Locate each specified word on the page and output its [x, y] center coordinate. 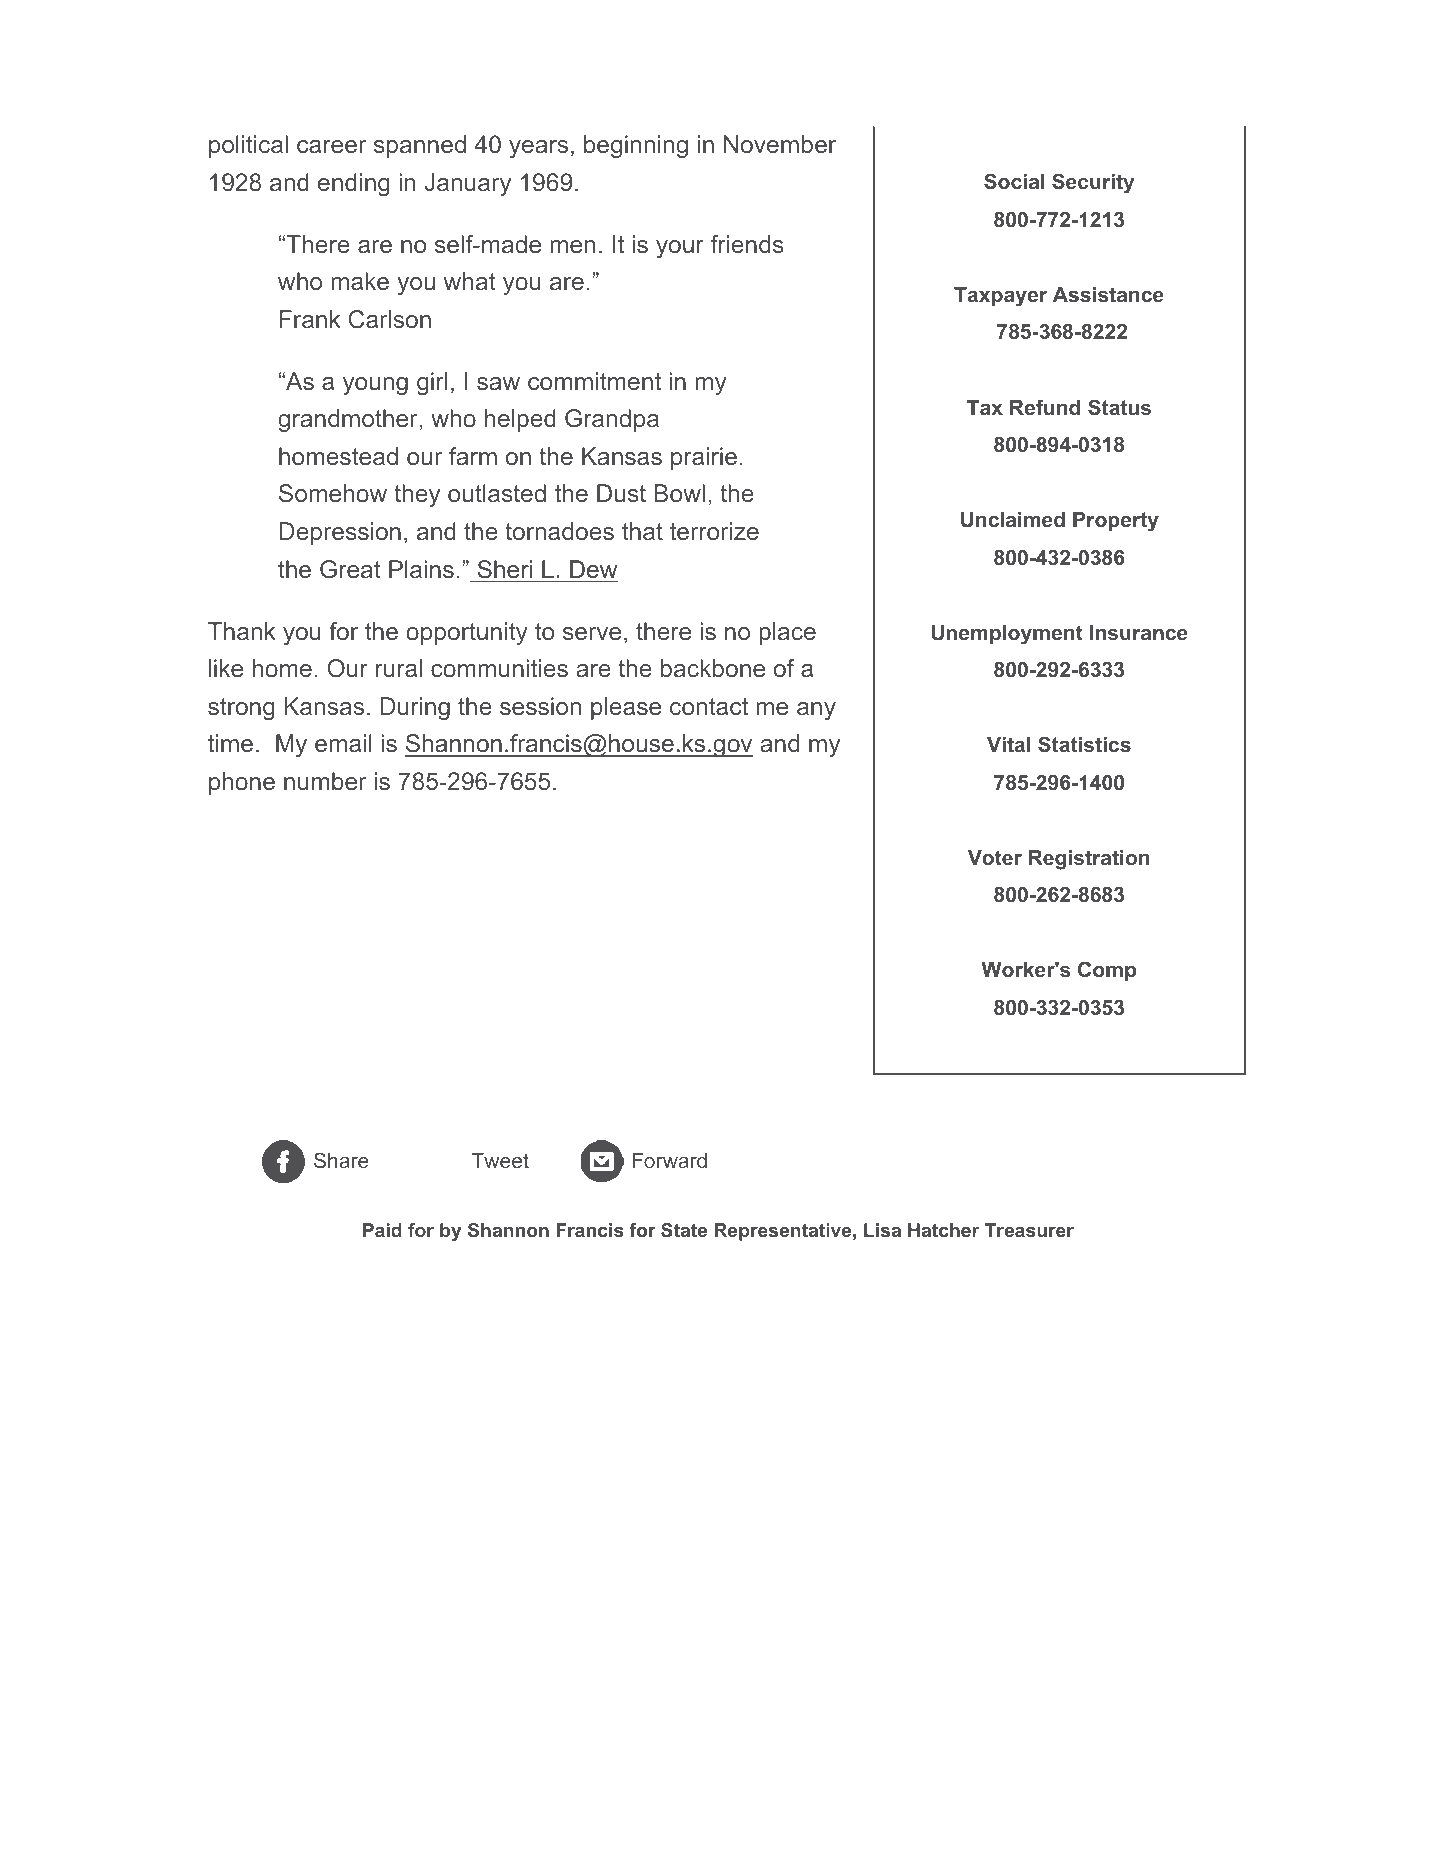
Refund [1045, 407]
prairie [704, 458]
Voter [995, 857]
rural [399, 668]
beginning [636, 146]
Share [341, 1160]
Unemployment [1007, 635]
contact [709, 706]
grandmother [349, 420]
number [325, 781]
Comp [1107, 971]
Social [1014, 181]
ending [354, 184]
